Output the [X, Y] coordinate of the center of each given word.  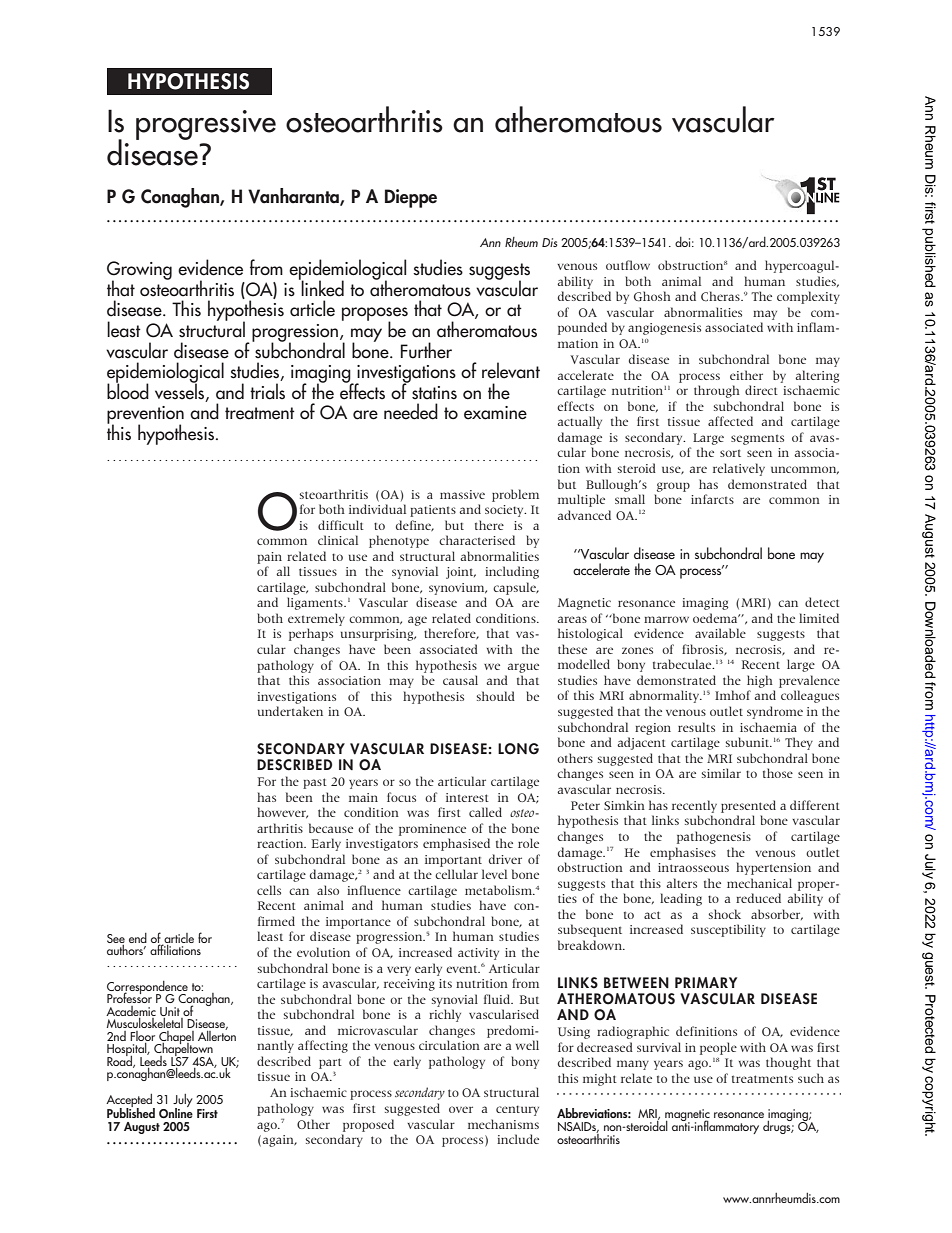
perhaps [311, 634]
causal [460, 680]
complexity [808, 297]
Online [176, 1111]
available [720, 633]
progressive [206, 125]
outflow [628, 265]
